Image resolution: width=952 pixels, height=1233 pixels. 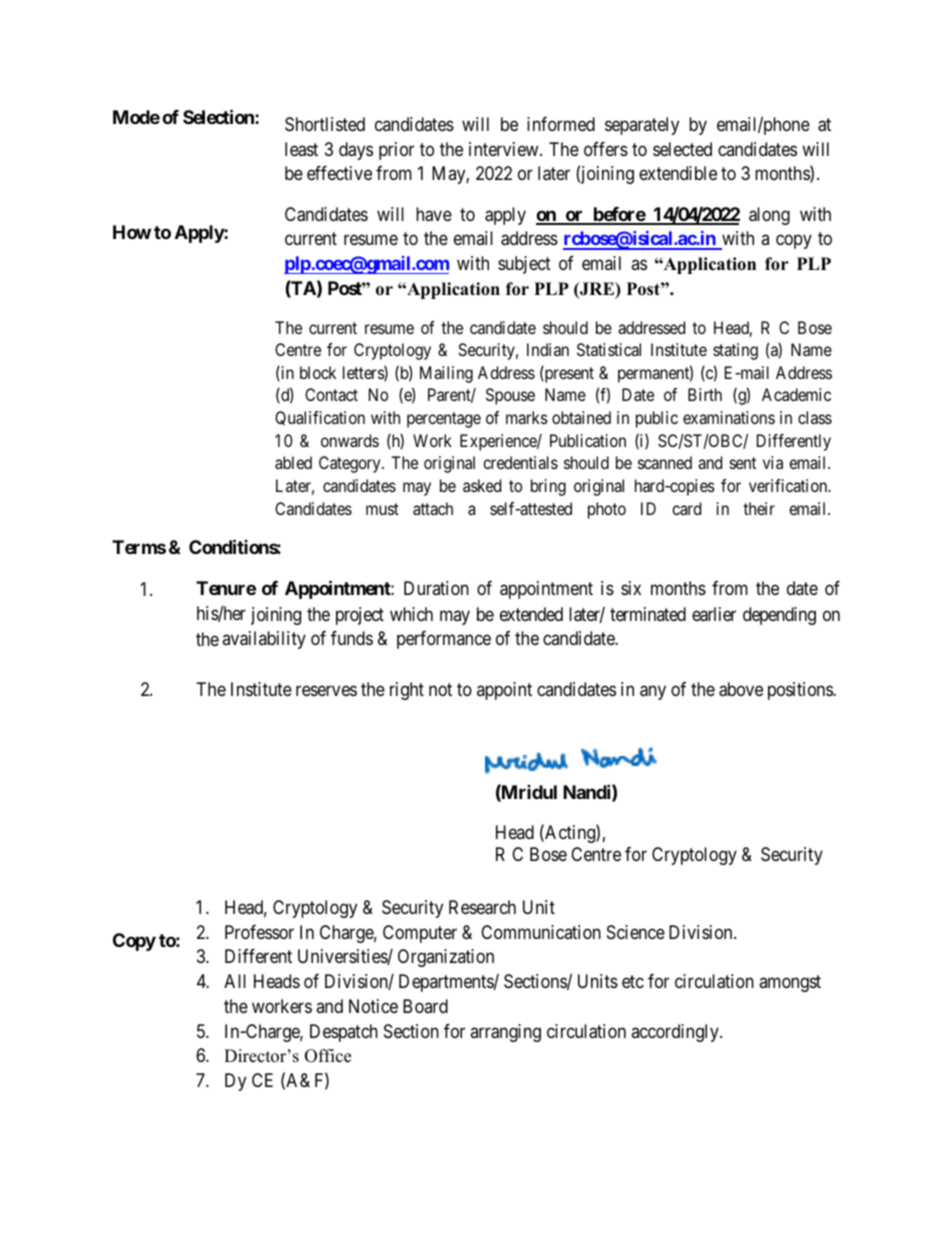 What do you see at coordinates (301, 149) in the screenshot?
I see `least` at bounding box center [301, 149].
